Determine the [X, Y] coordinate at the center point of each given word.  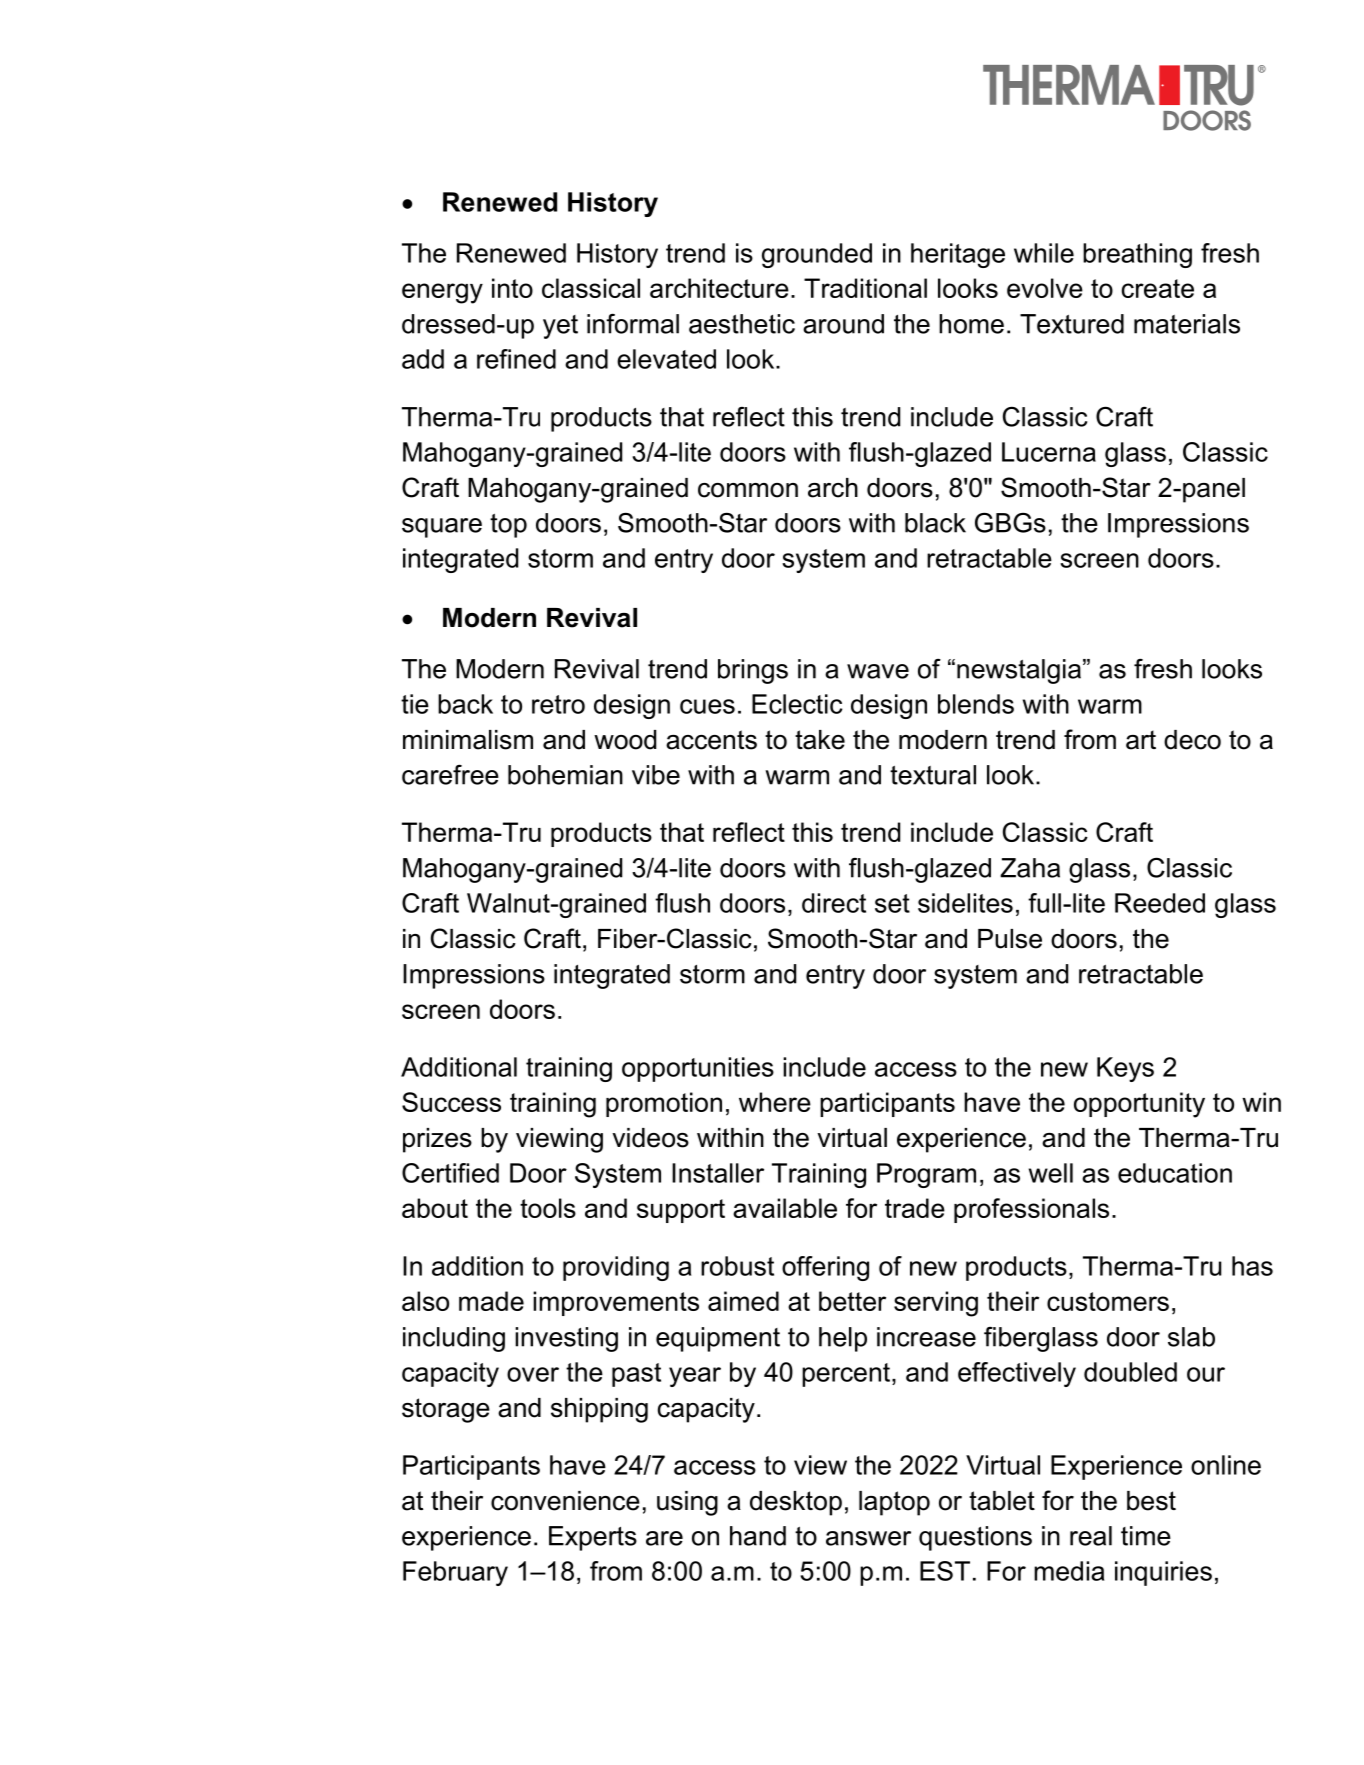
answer [868, 1538]
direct [834, 903]
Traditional [865, 288]
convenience [565, 1501]
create [1158, 288]
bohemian [565, 775]
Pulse [1010, 939]
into [512, 288]
